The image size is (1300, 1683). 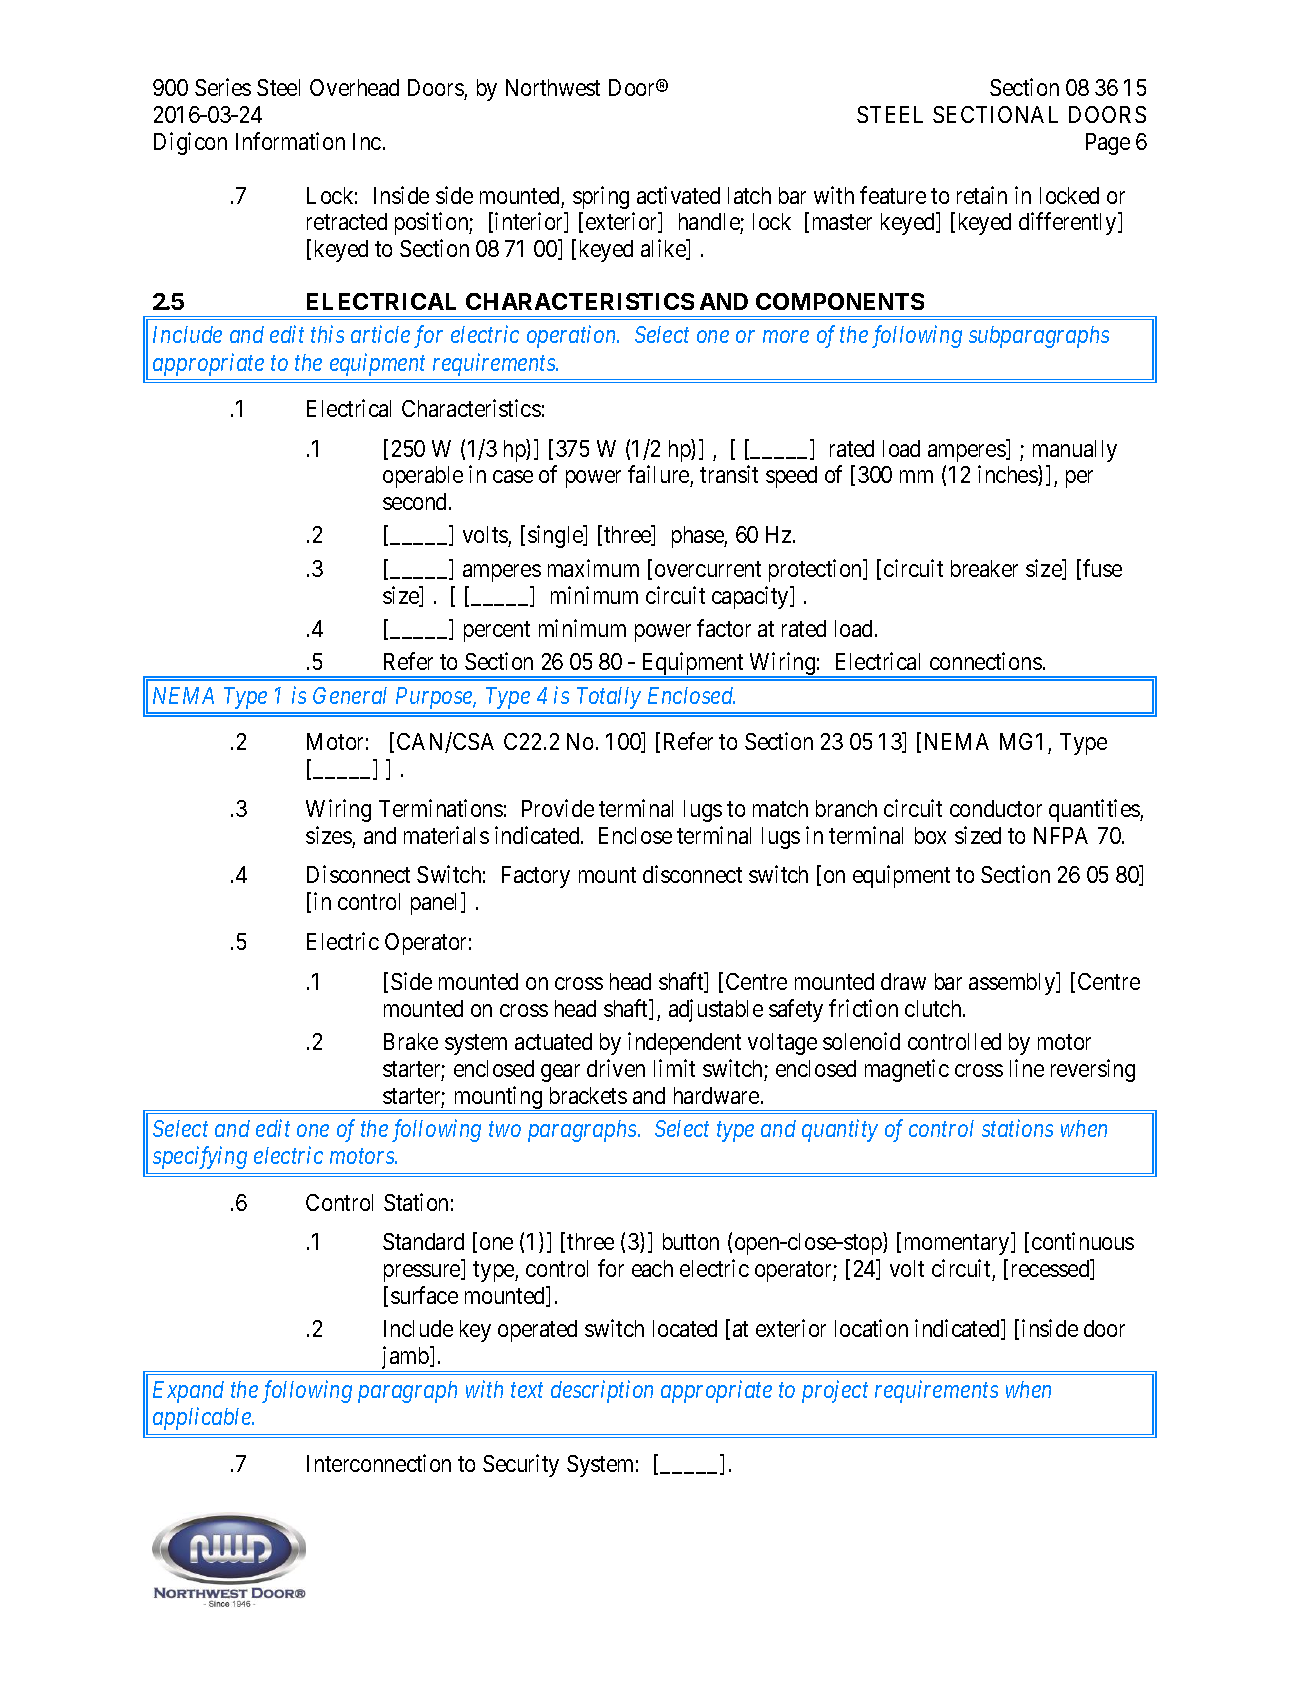 I want to click on breaker, so click(x=984, y=568).
